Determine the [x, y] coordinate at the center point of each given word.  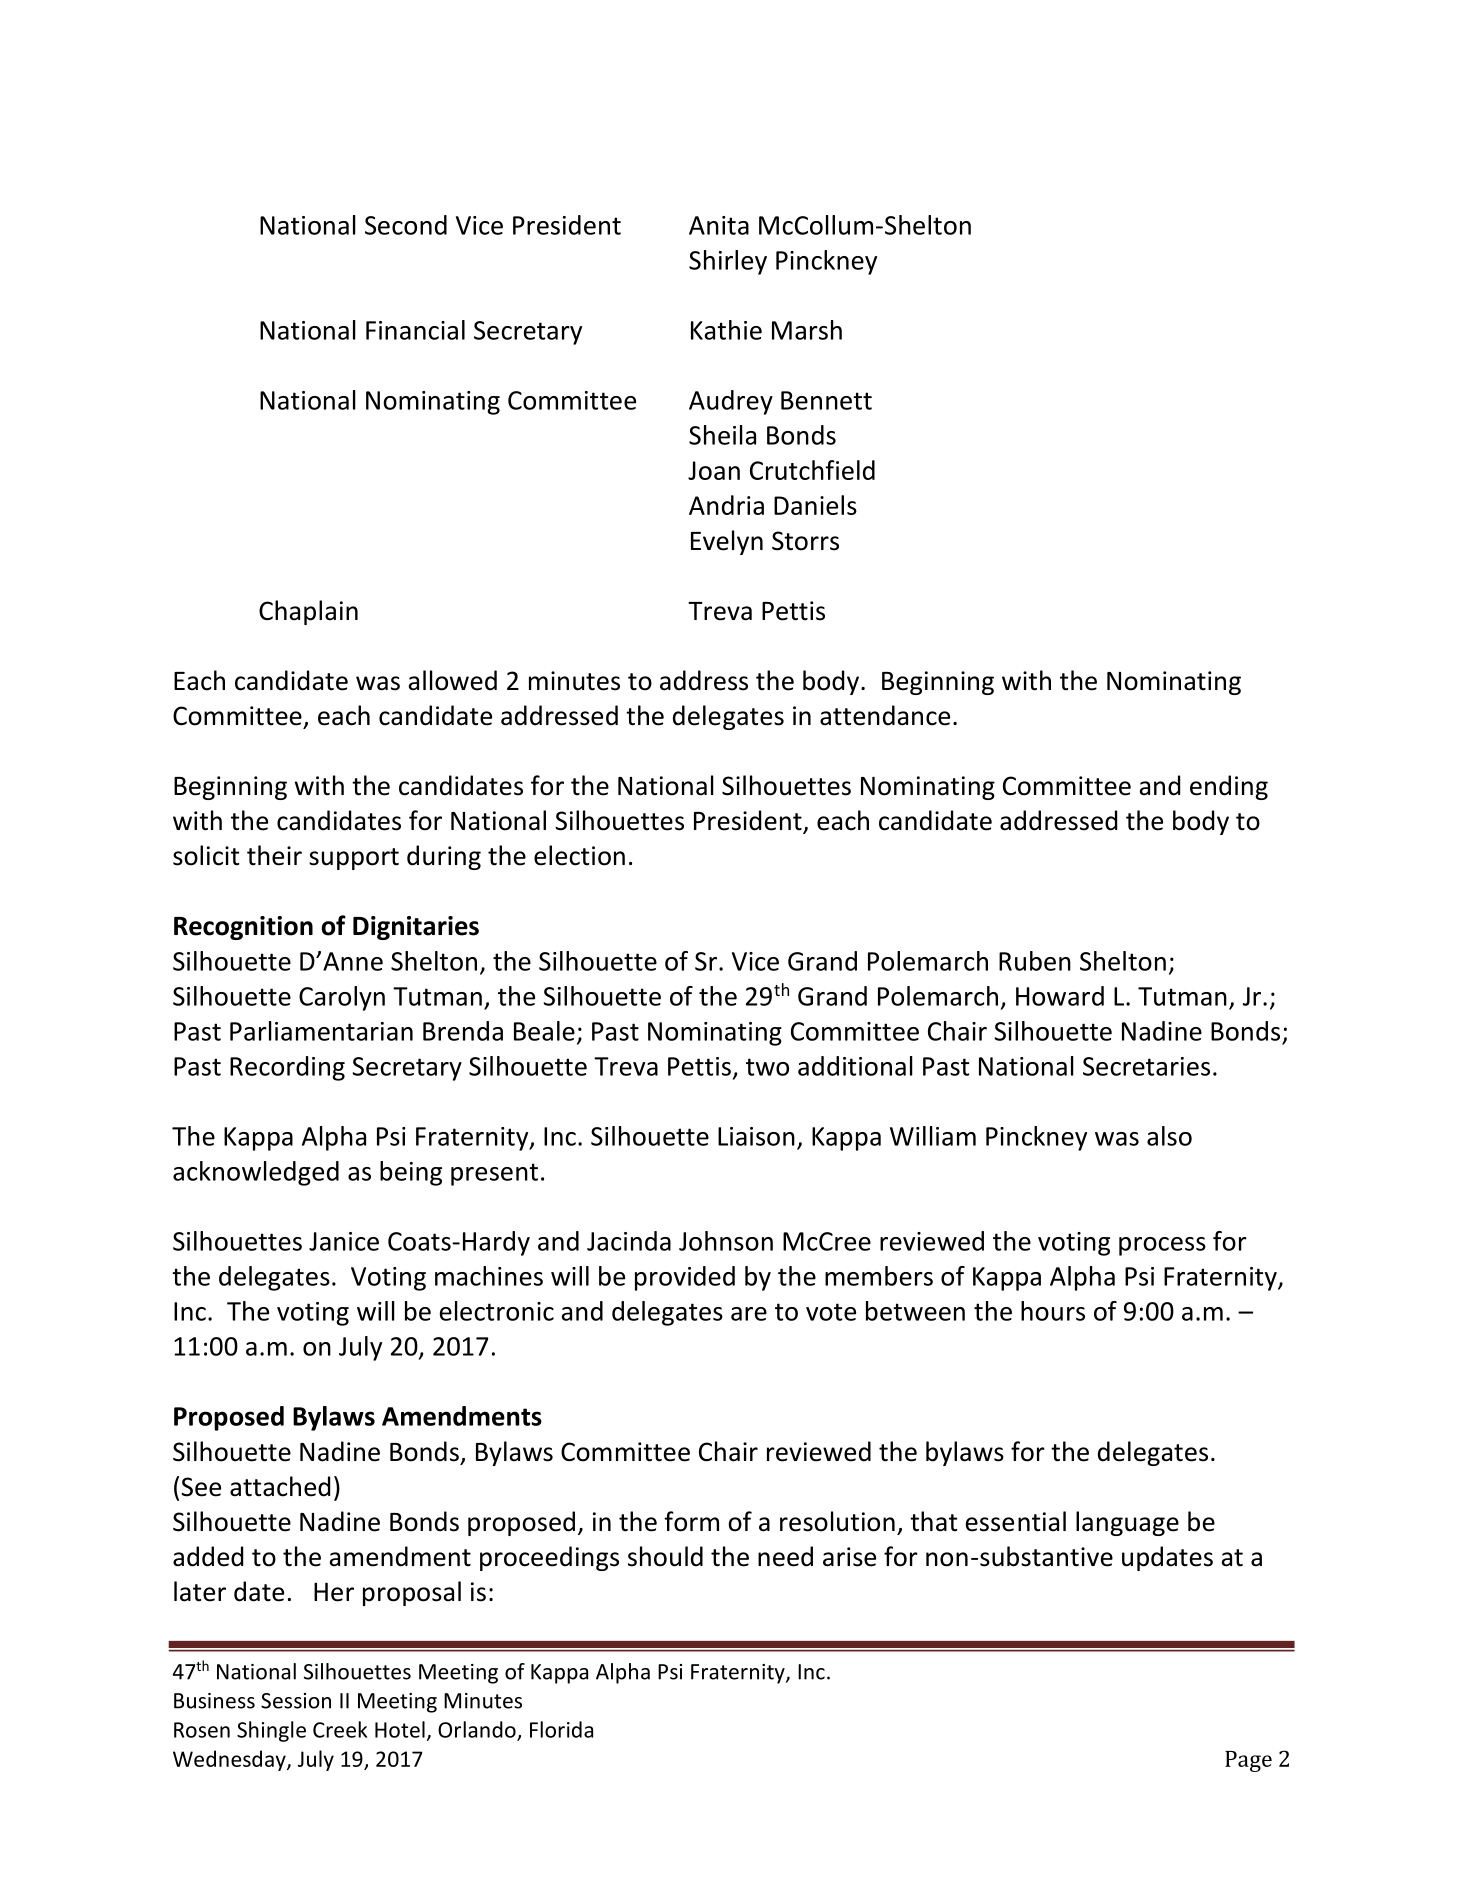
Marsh [807, 330]
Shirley [728, 262]
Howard [1060, 996]
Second [406, 225]
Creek [340, 1729]
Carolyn [342, 998]
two [767, 1067]
